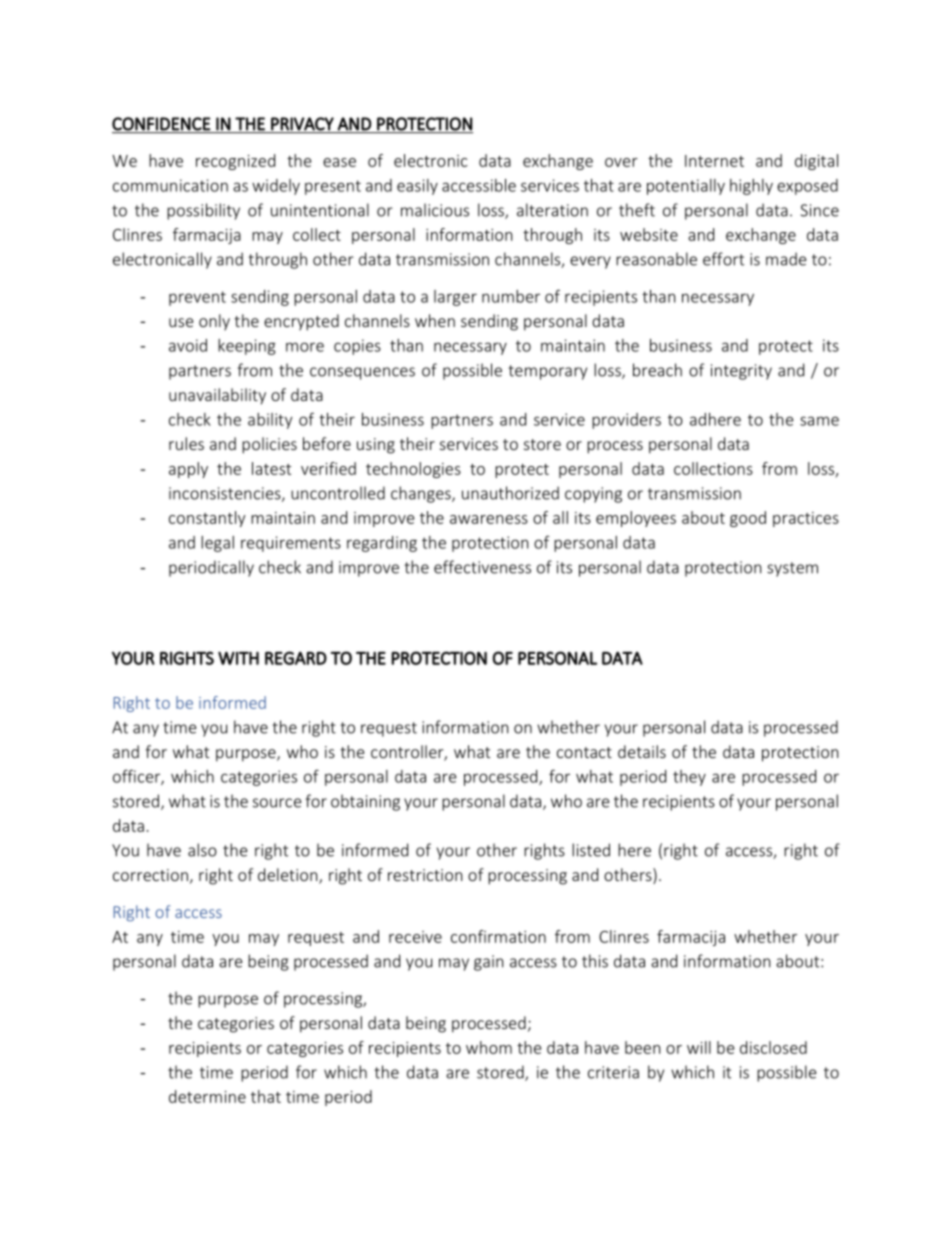  I want to click on recognized, so click(235, 162).
